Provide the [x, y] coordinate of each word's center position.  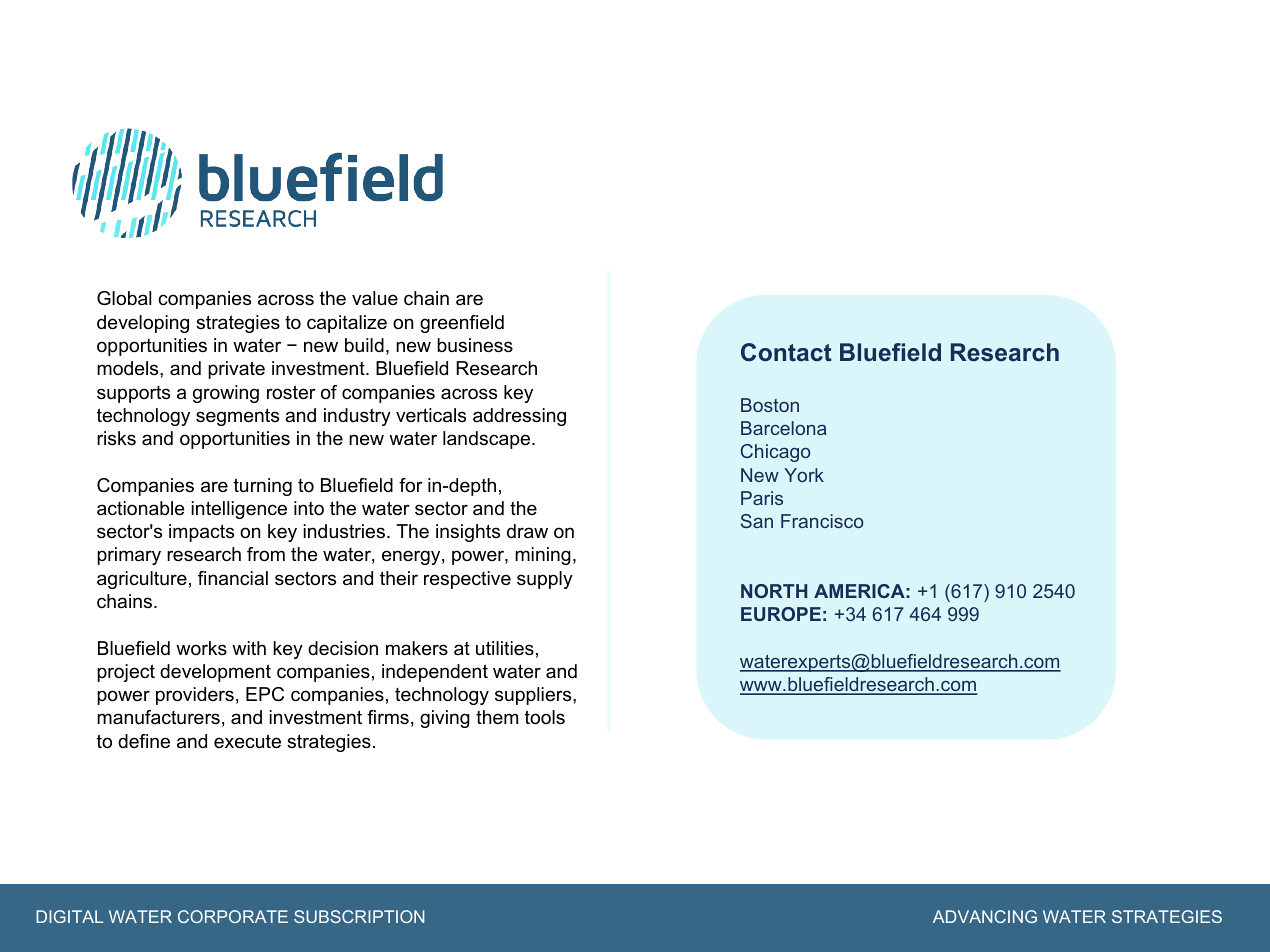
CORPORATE [233, 916]
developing [143, 324]
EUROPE [781, 614]
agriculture [142, 580]
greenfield [462, 324]
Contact [786, 352]
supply [545, 580]
